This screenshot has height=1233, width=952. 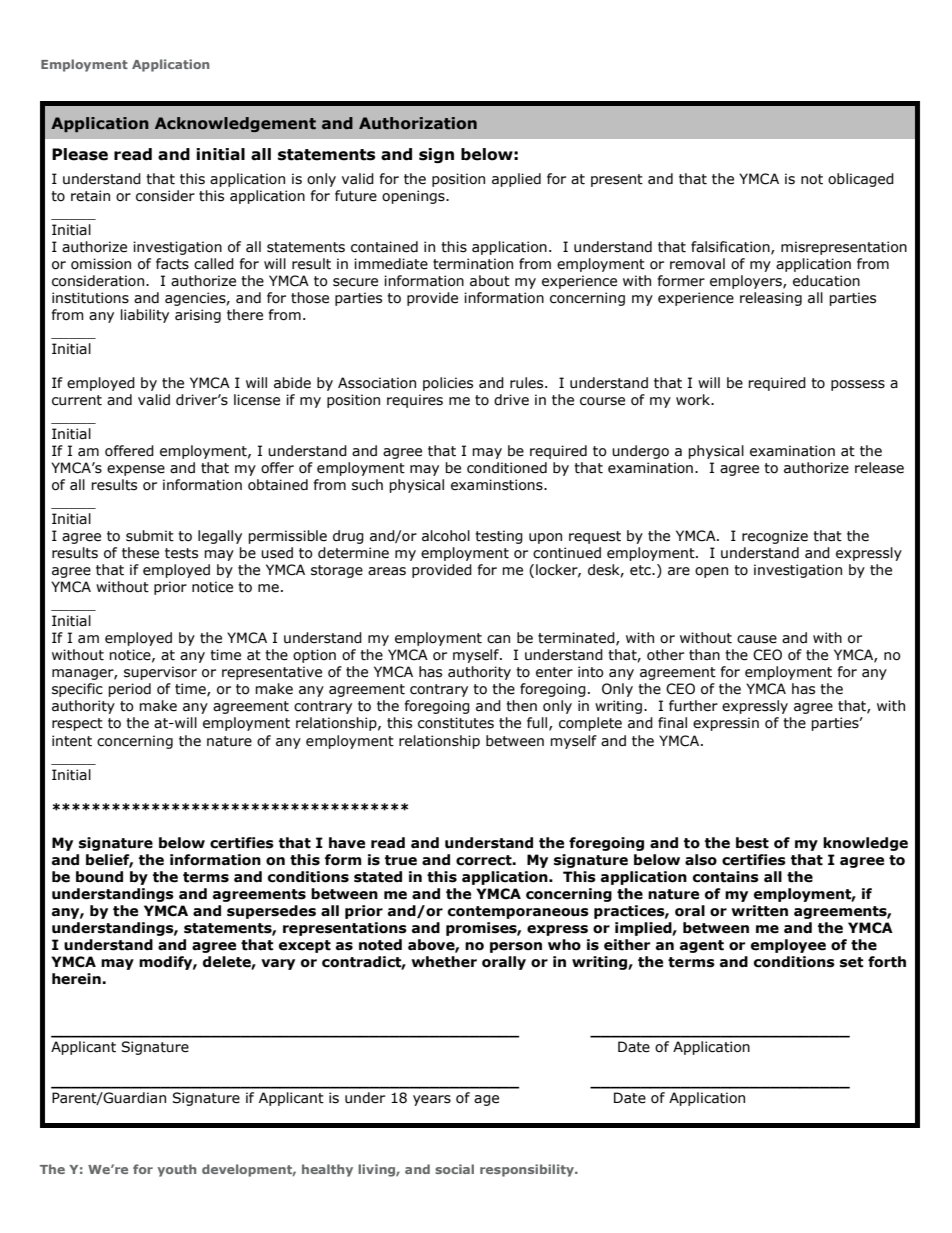 I want to click on falsification, so click(x=731, y=247).
